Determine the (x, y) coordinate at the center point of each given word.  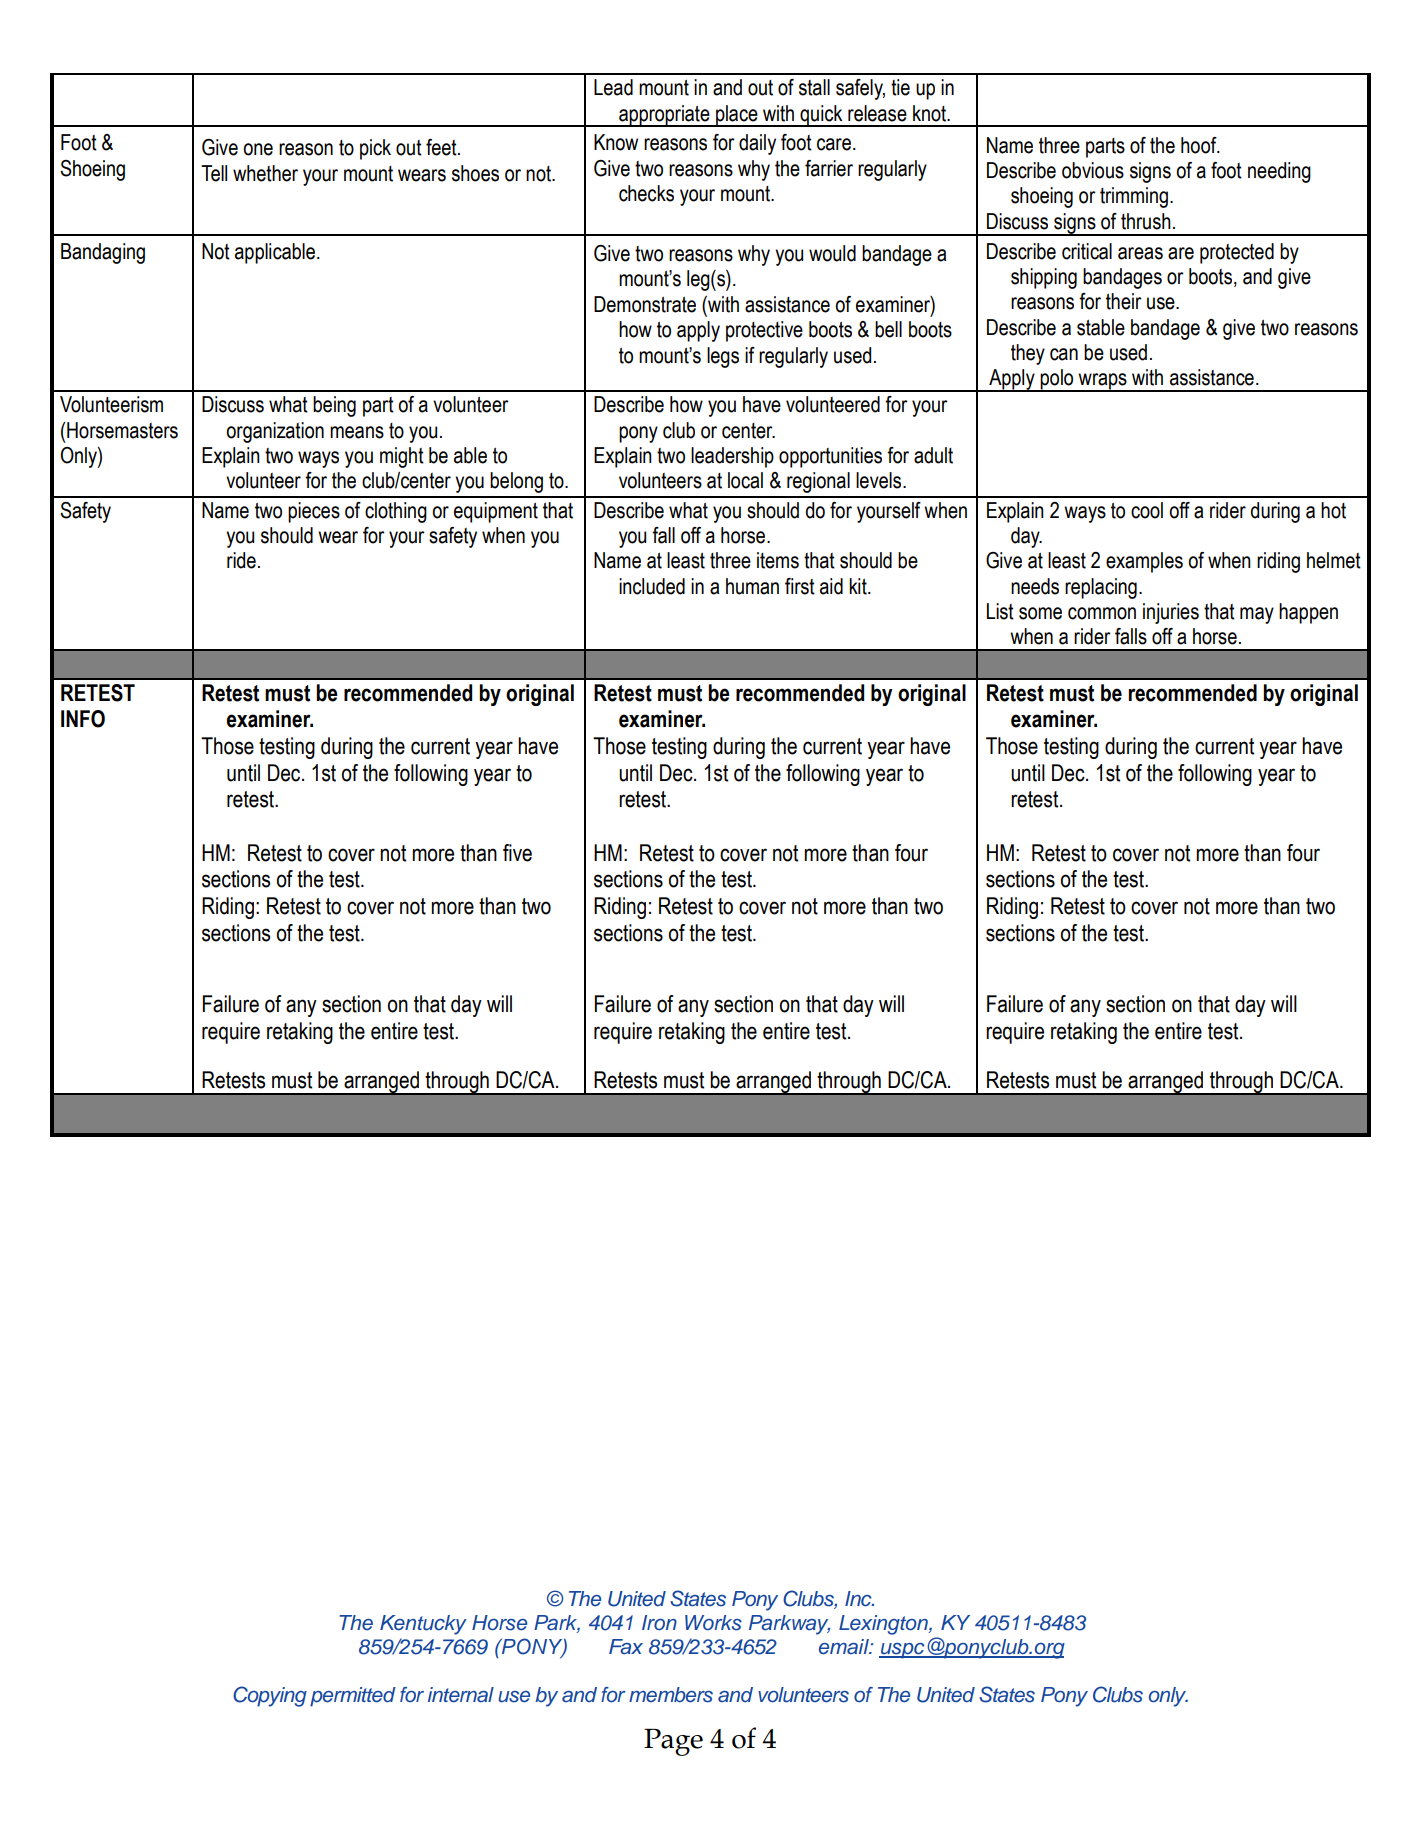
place (737, 116)
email (845, 1647)
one (258, 149)
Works (713, 1623)
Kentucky (423, 1625)
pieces (314, 512)
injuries (1171, 613)
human (752, 586)
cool (1147, 510)
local (745, 480)
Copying (270, 1696)
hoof (1200, 145)
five (517, 853)
